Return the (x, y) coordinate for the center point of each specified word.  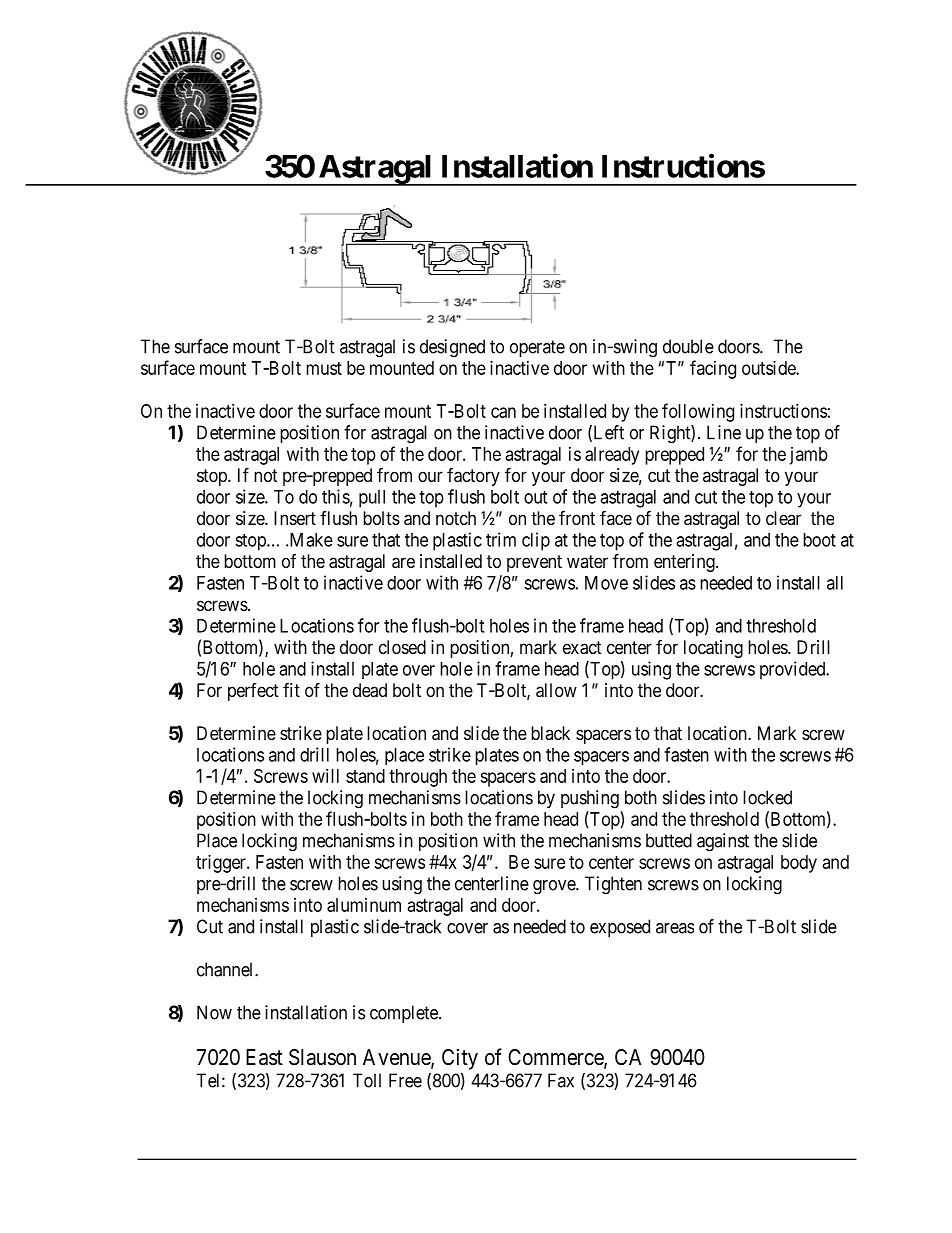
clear (783, 518)
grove (555, 887)
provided (794, 670)
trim (501, 539)
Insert (295, 518)
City (460, 1059)
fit (291, 690)
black (550, 733)
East (264, 1057)
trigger (222, 864)
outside (769, 368)
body (799, 864)
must (324, 368)
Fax (561, 1080)
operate (537, 348)
